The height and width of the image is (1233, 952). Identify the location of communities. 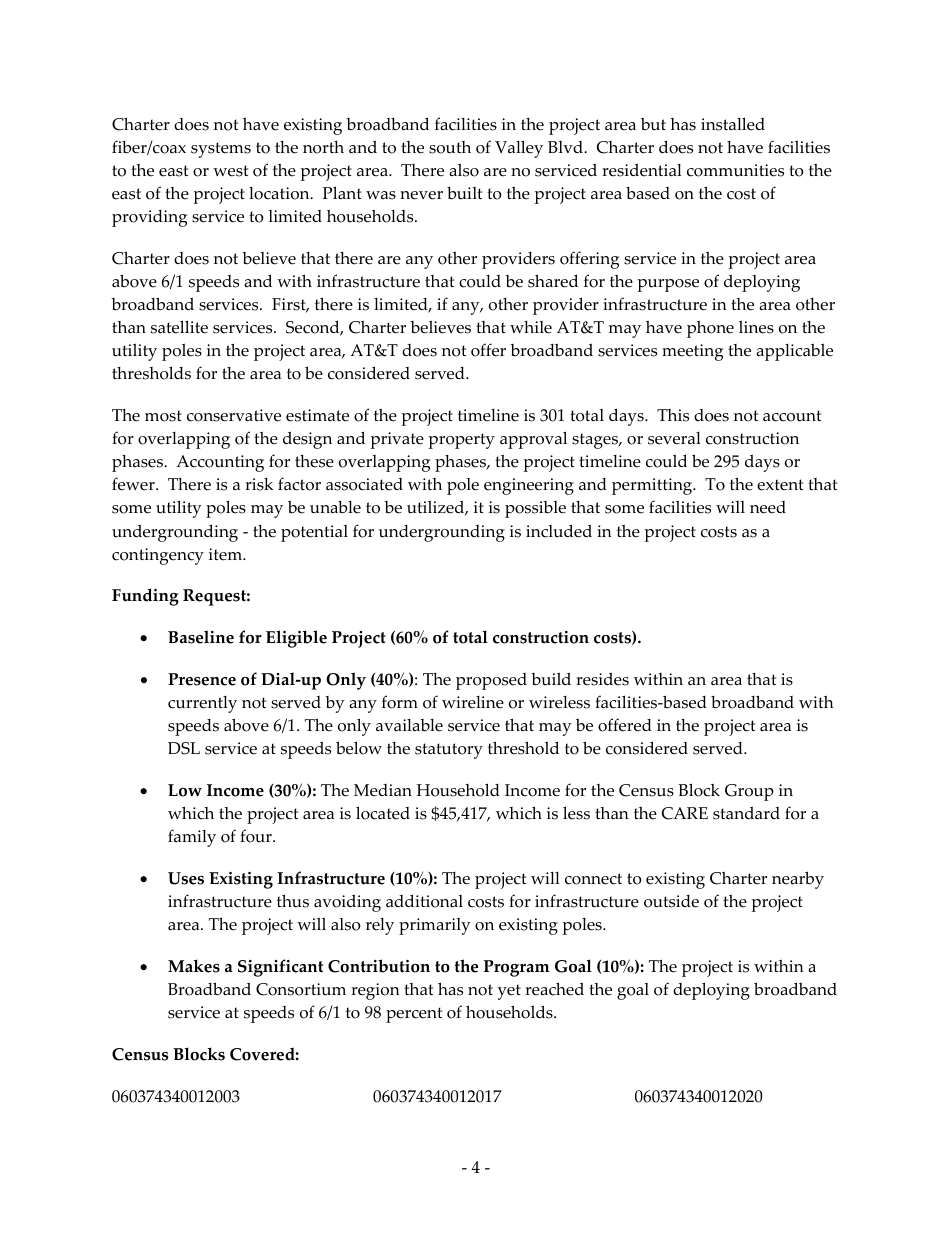
(735, 170).
